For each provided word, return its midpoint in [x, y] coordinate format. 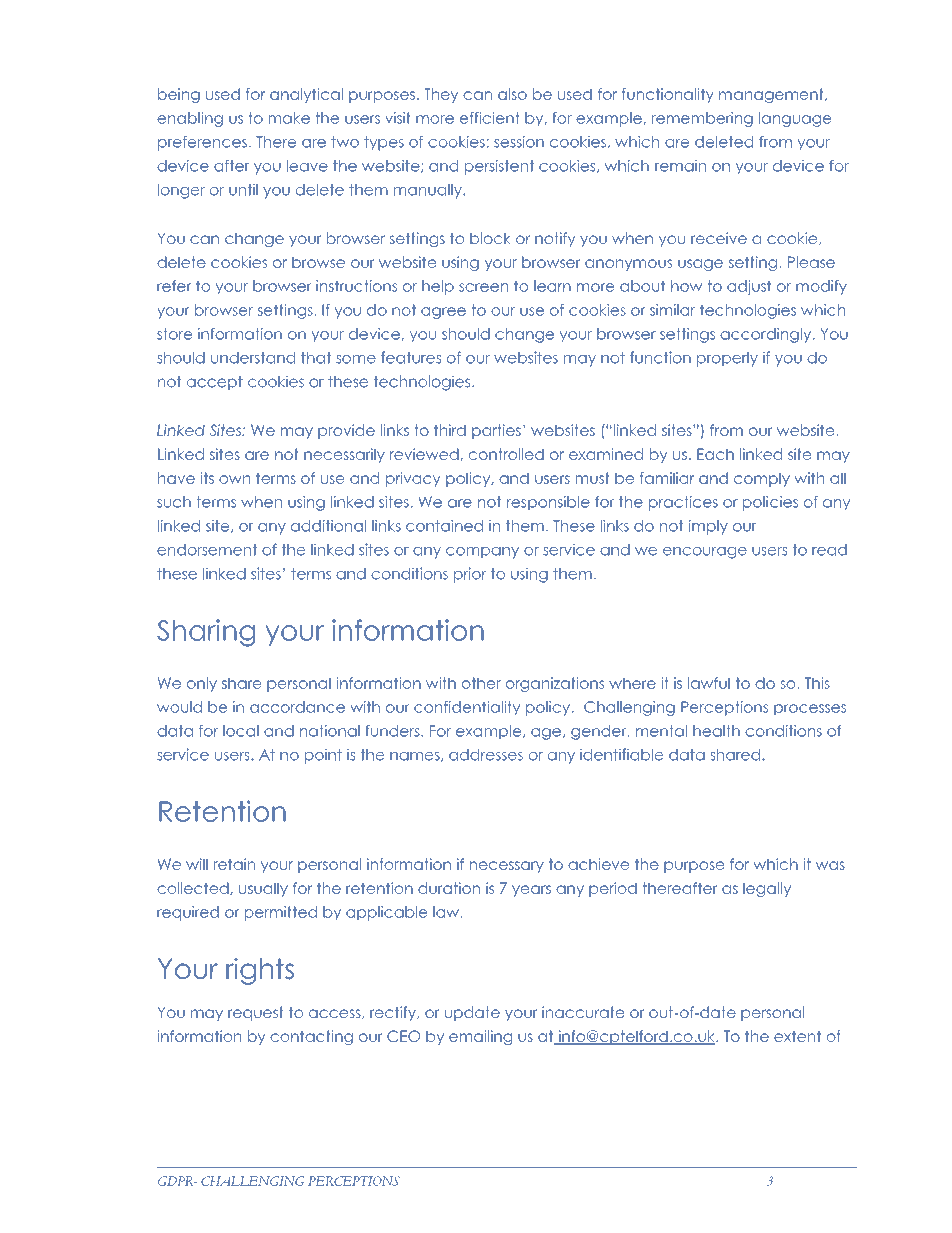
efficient [489, 118]
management [772, 95]
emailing [480, 1037]
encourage [705, 553]
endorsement [207, 550]
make [289, 118]
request [255, 1013]
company [482, 553]
